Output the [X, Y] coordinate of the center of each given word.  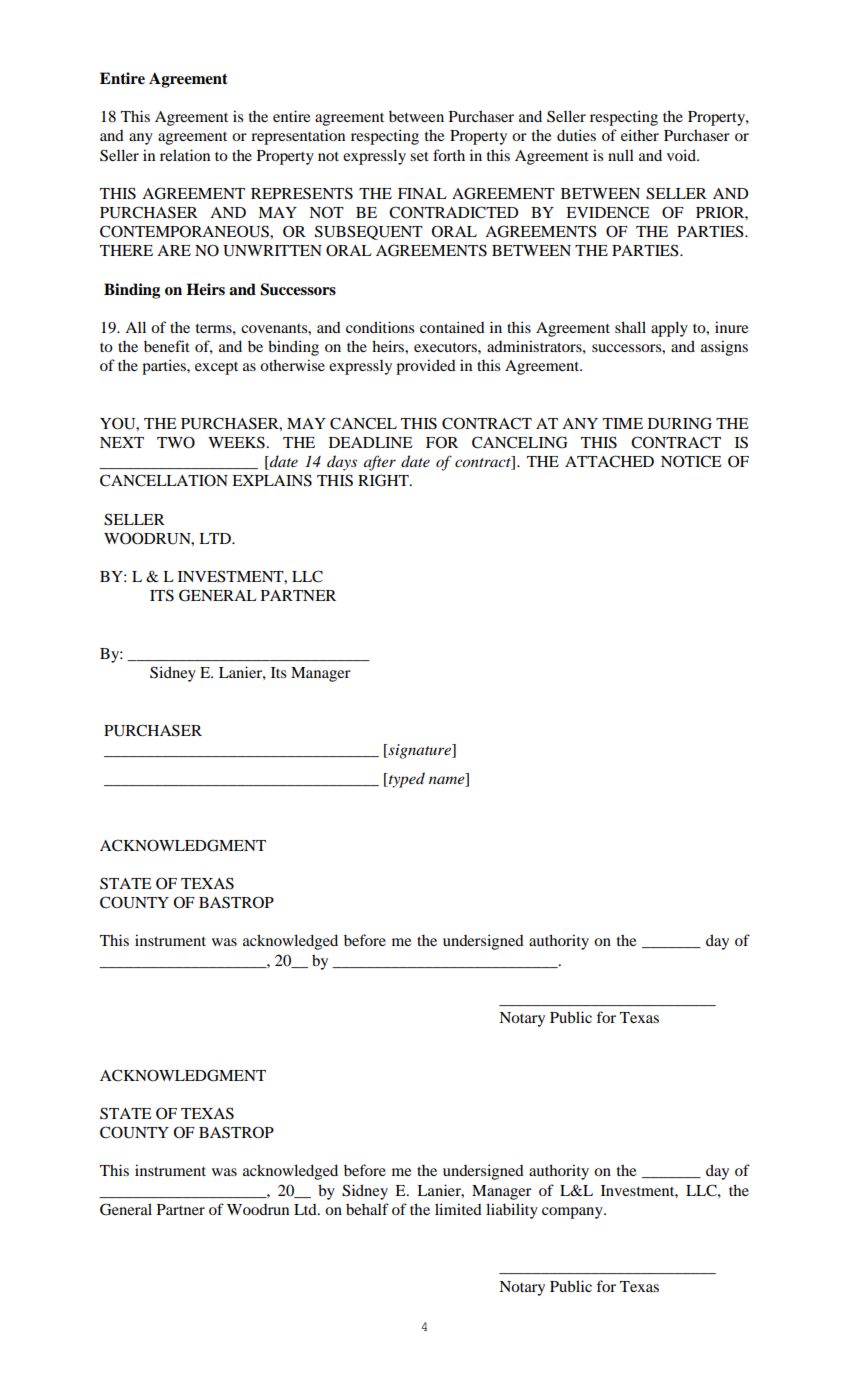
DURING [680, 423]
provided [426, 367]
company [573, 1213]
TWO [176, 442]
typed [406, 780]
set [419, 156]
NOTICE [691, 461]
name [447, 780]
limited [458, 1209]
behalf [367, 1209]
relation [185, 155]
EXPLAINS [272, 480]
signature [419, 751]
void [683, 155]
